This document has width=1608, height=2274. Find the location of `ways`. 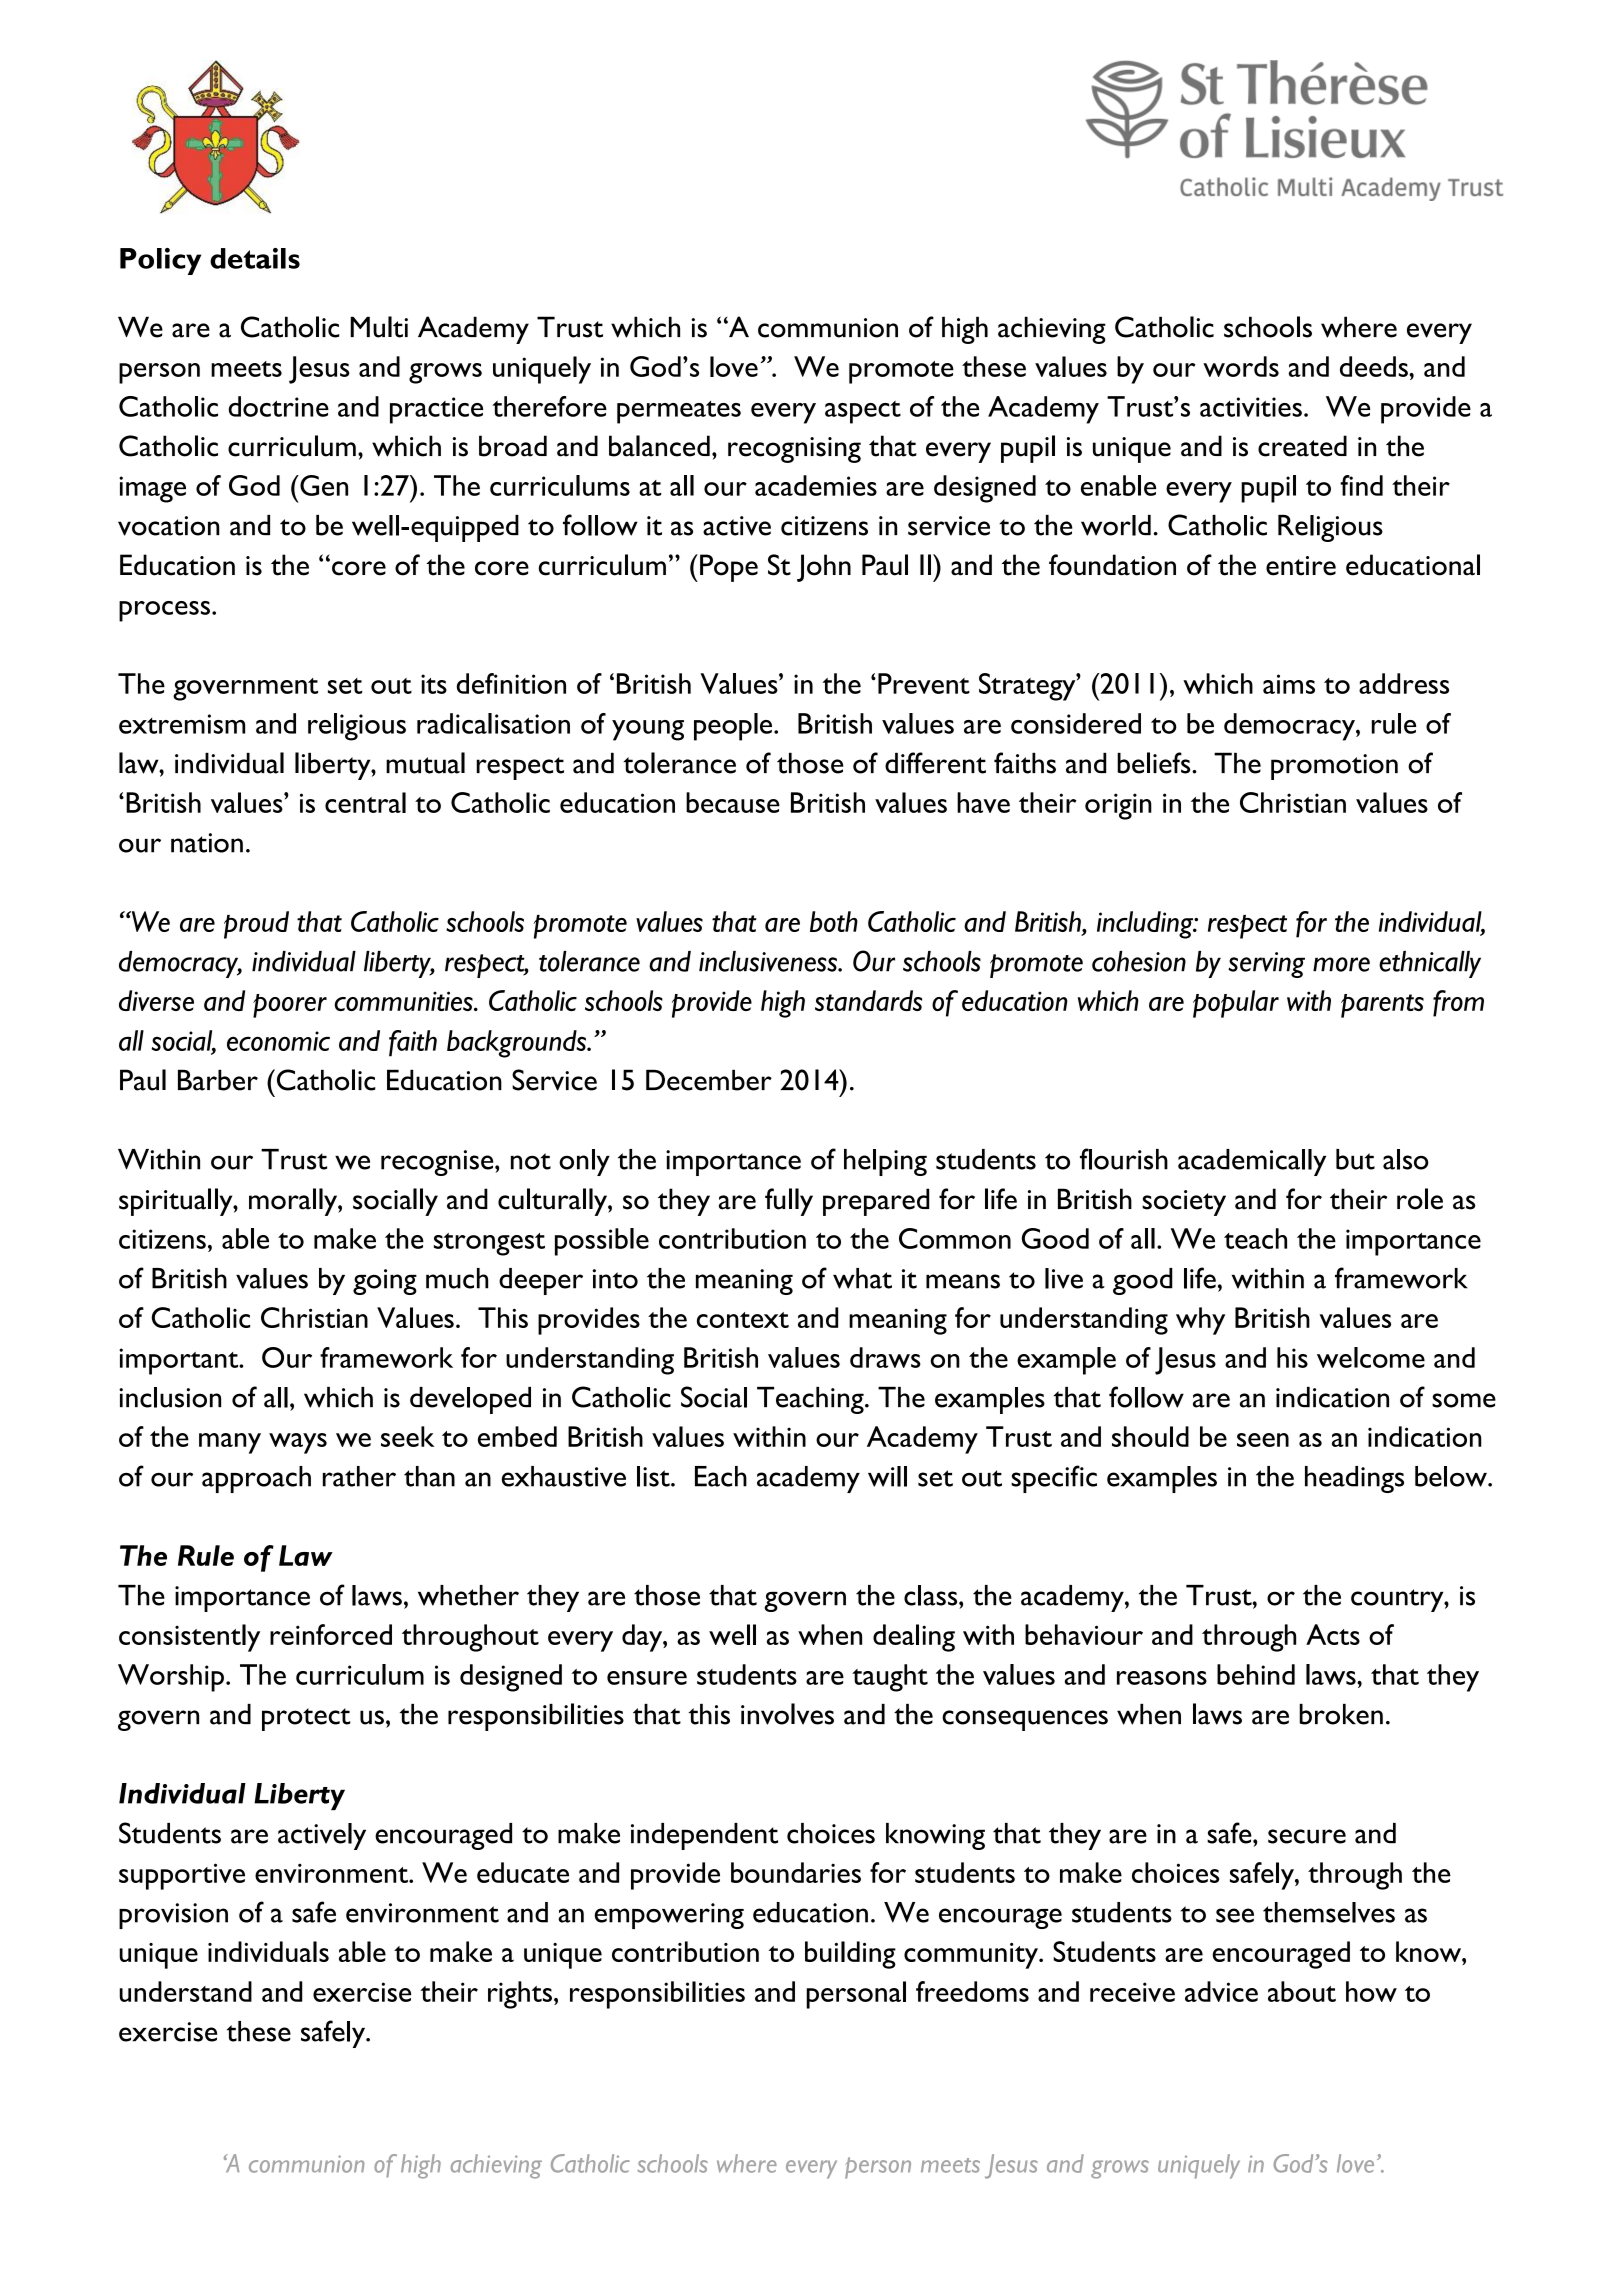

ways is located at coordinates (298, 1443).
